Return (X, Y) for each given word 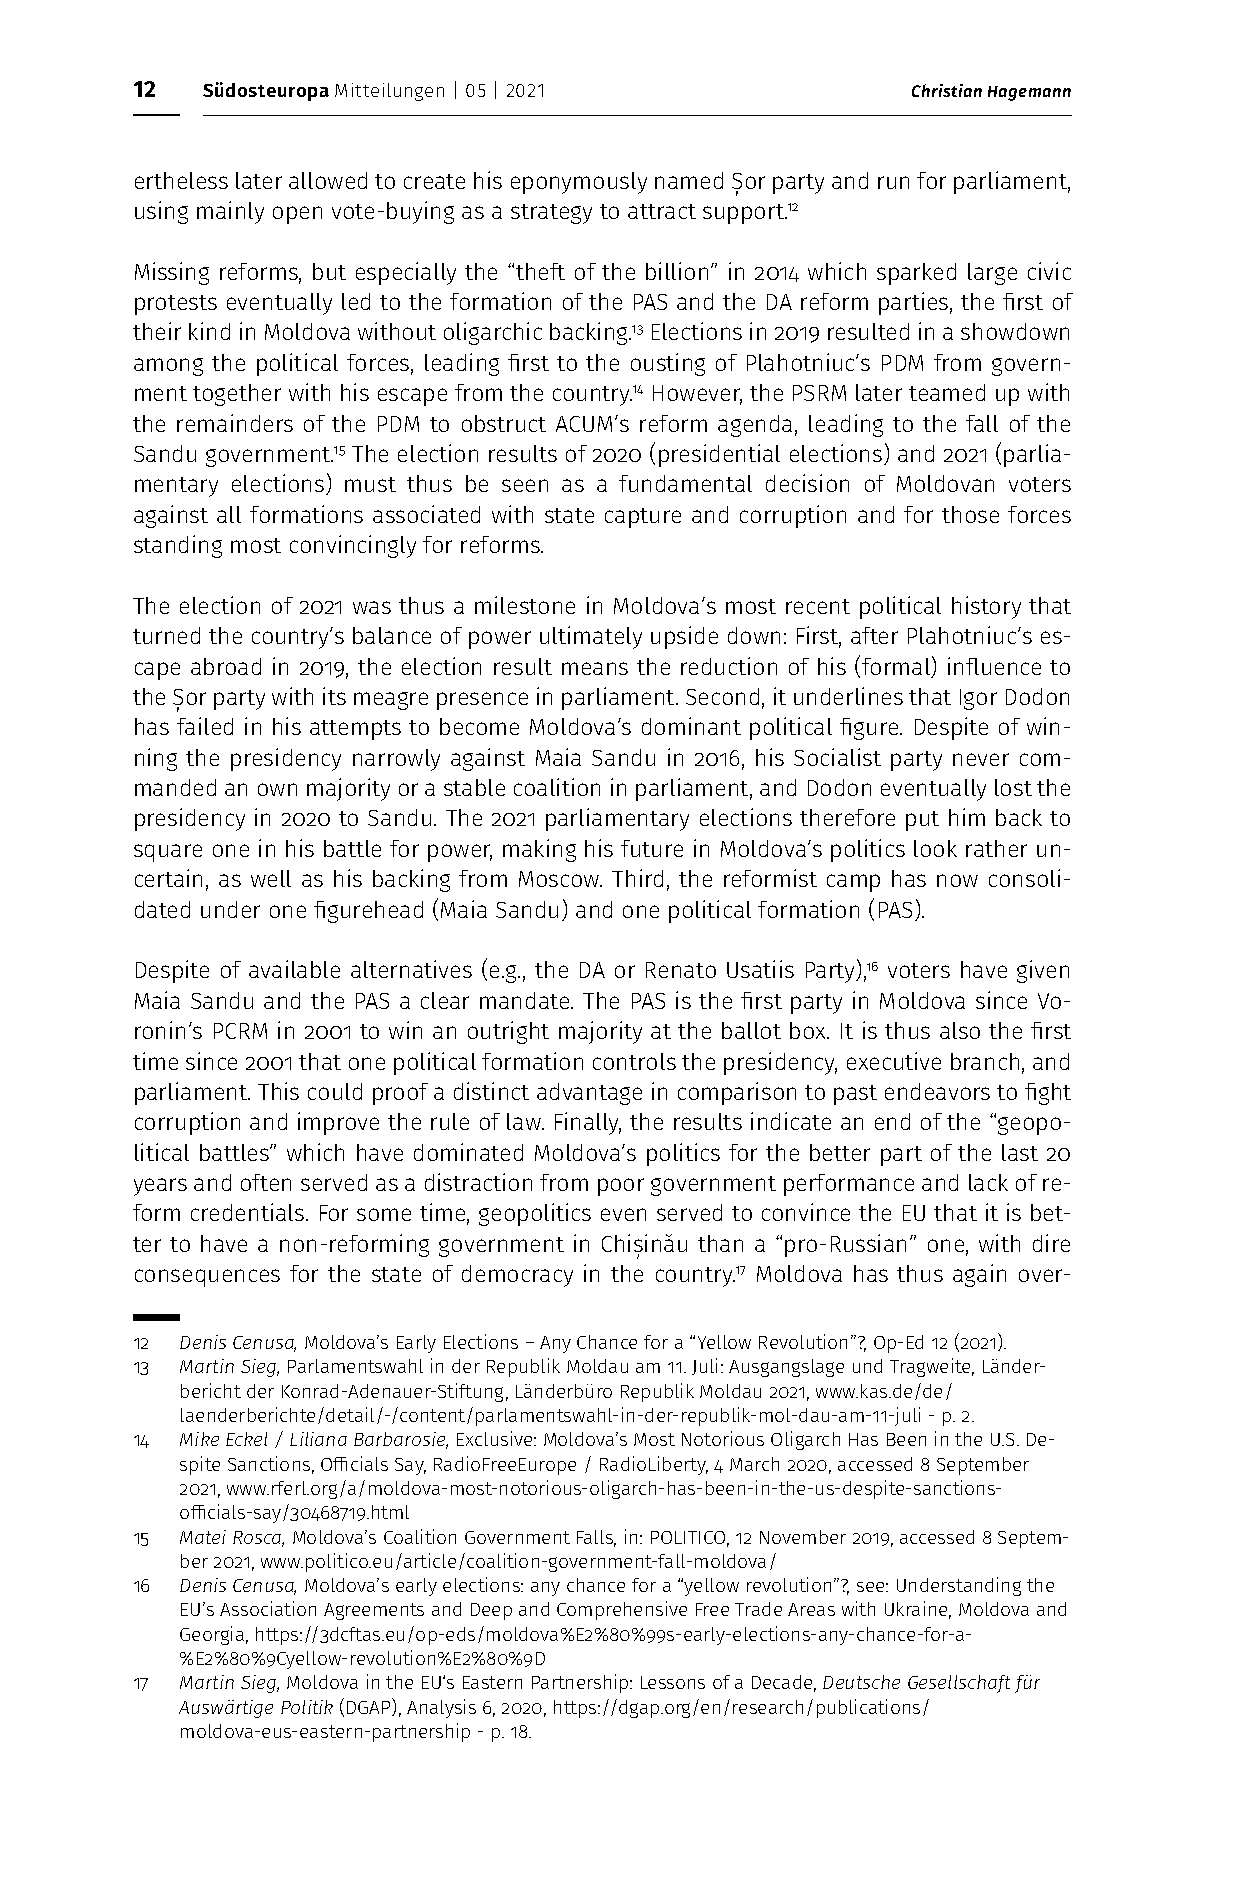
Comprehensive (622, 1610)
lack (988, 1182)
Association (268, 1608)
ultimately (591, 637)
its (334, 696)
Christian (947, 90)
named (689, 180)
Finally (588, 1123)
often (266, 1182)
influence (994, 666)
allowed (328, 180)
